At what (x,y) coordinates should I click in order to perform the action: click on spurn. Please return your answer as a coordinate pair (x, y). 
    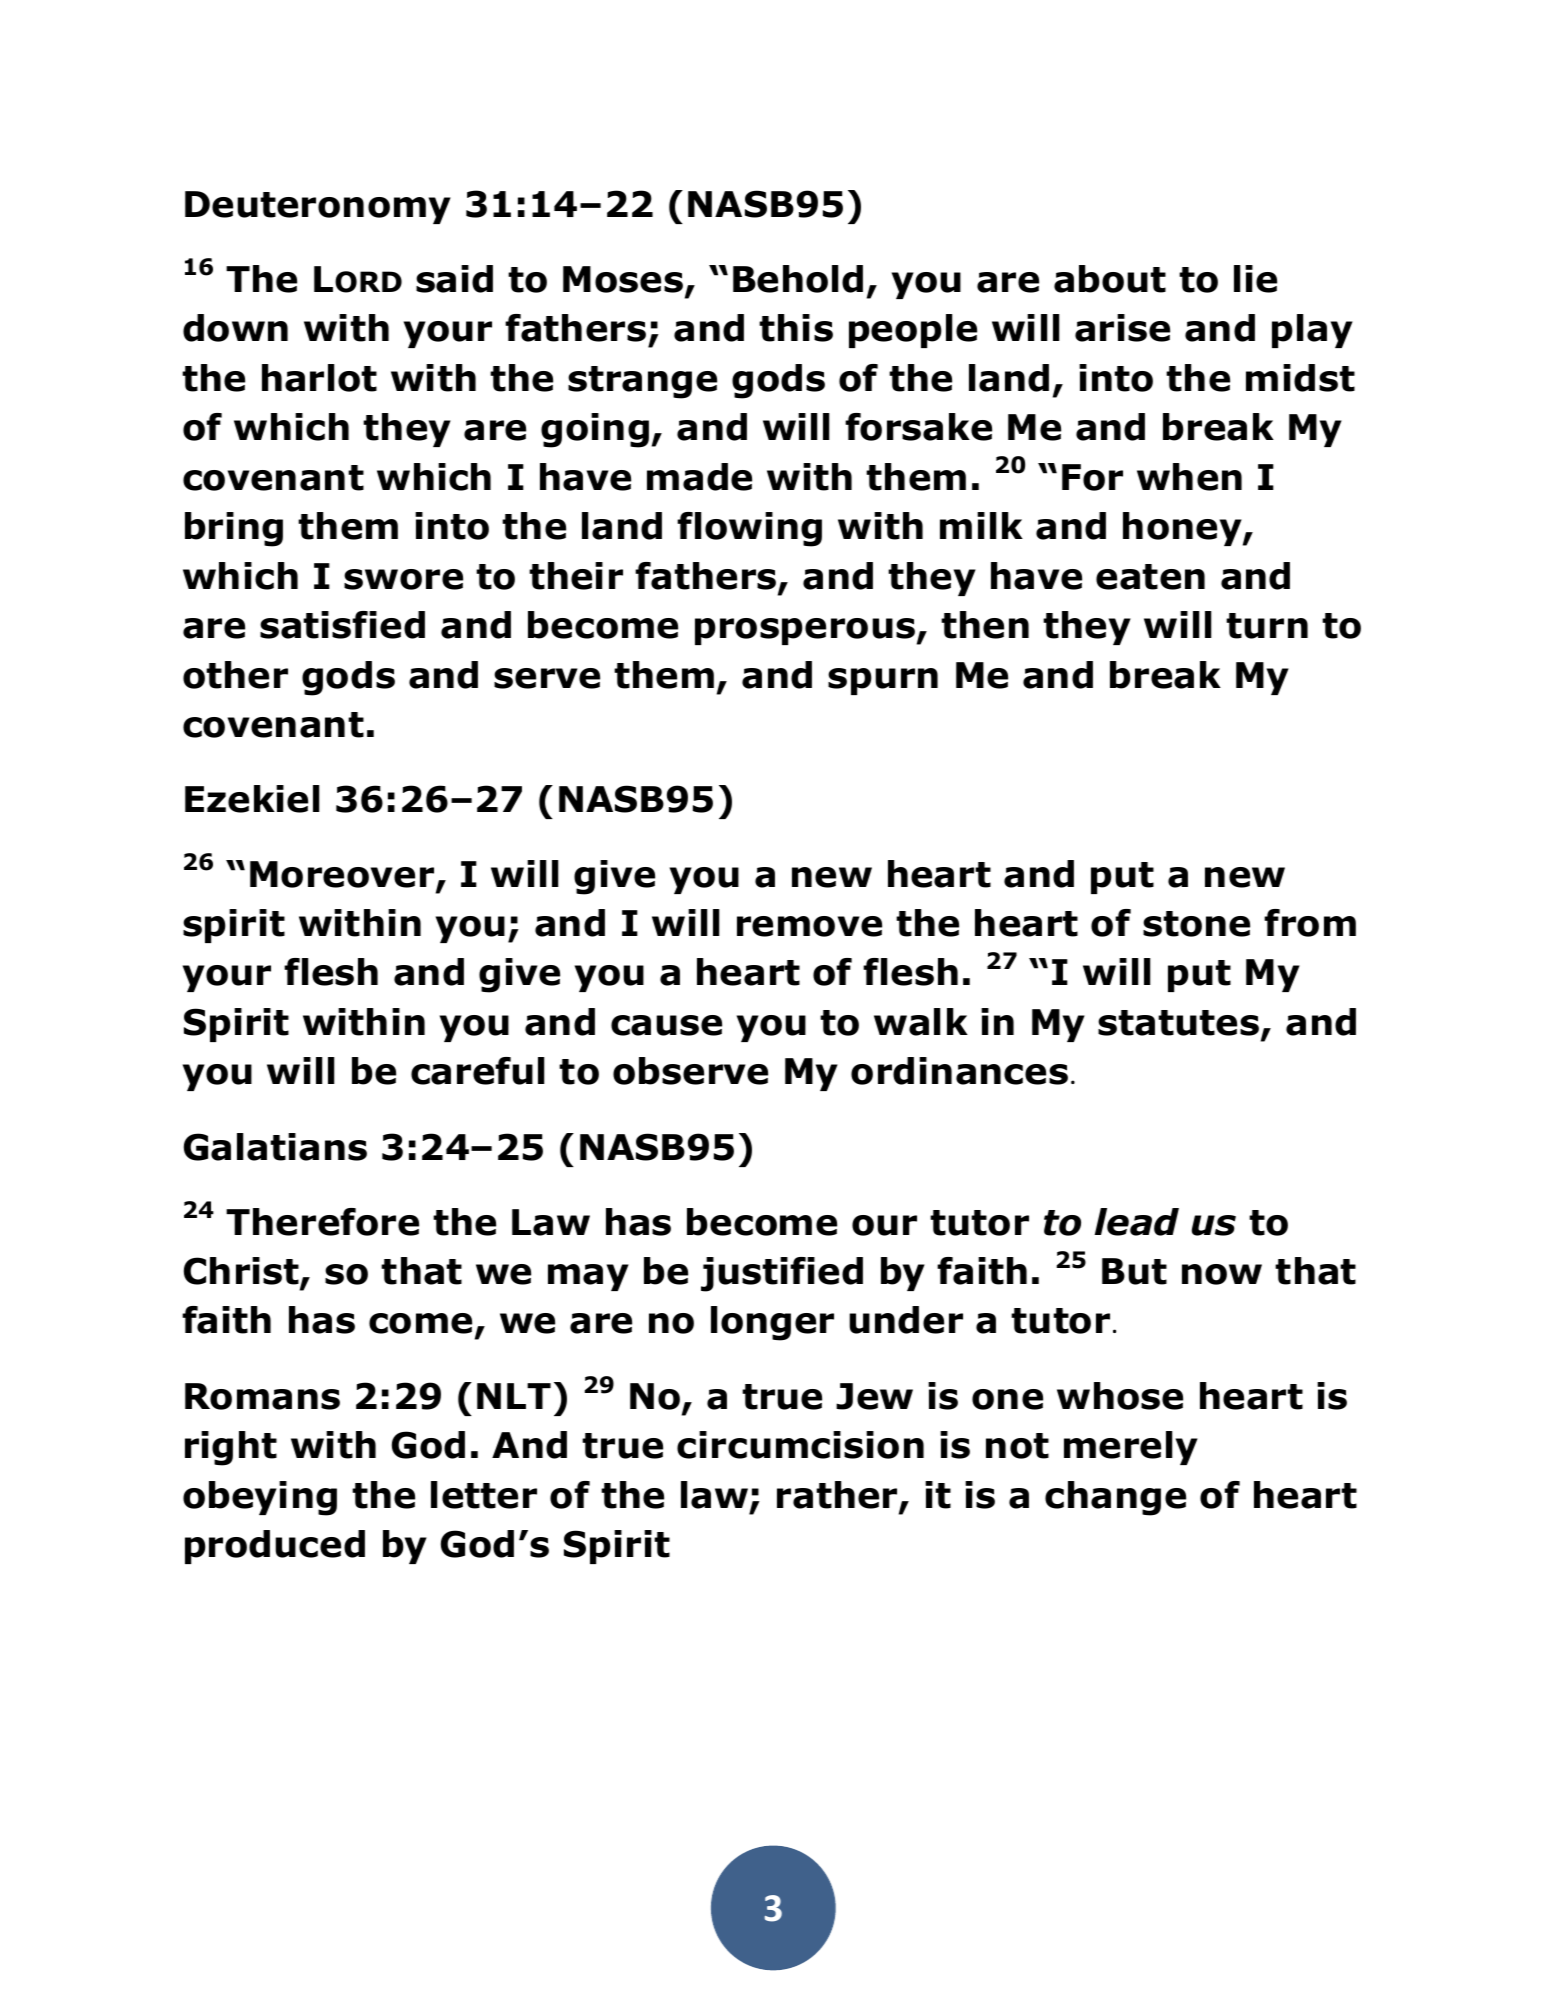
    Looking at the image, I should click on (883, 681).
